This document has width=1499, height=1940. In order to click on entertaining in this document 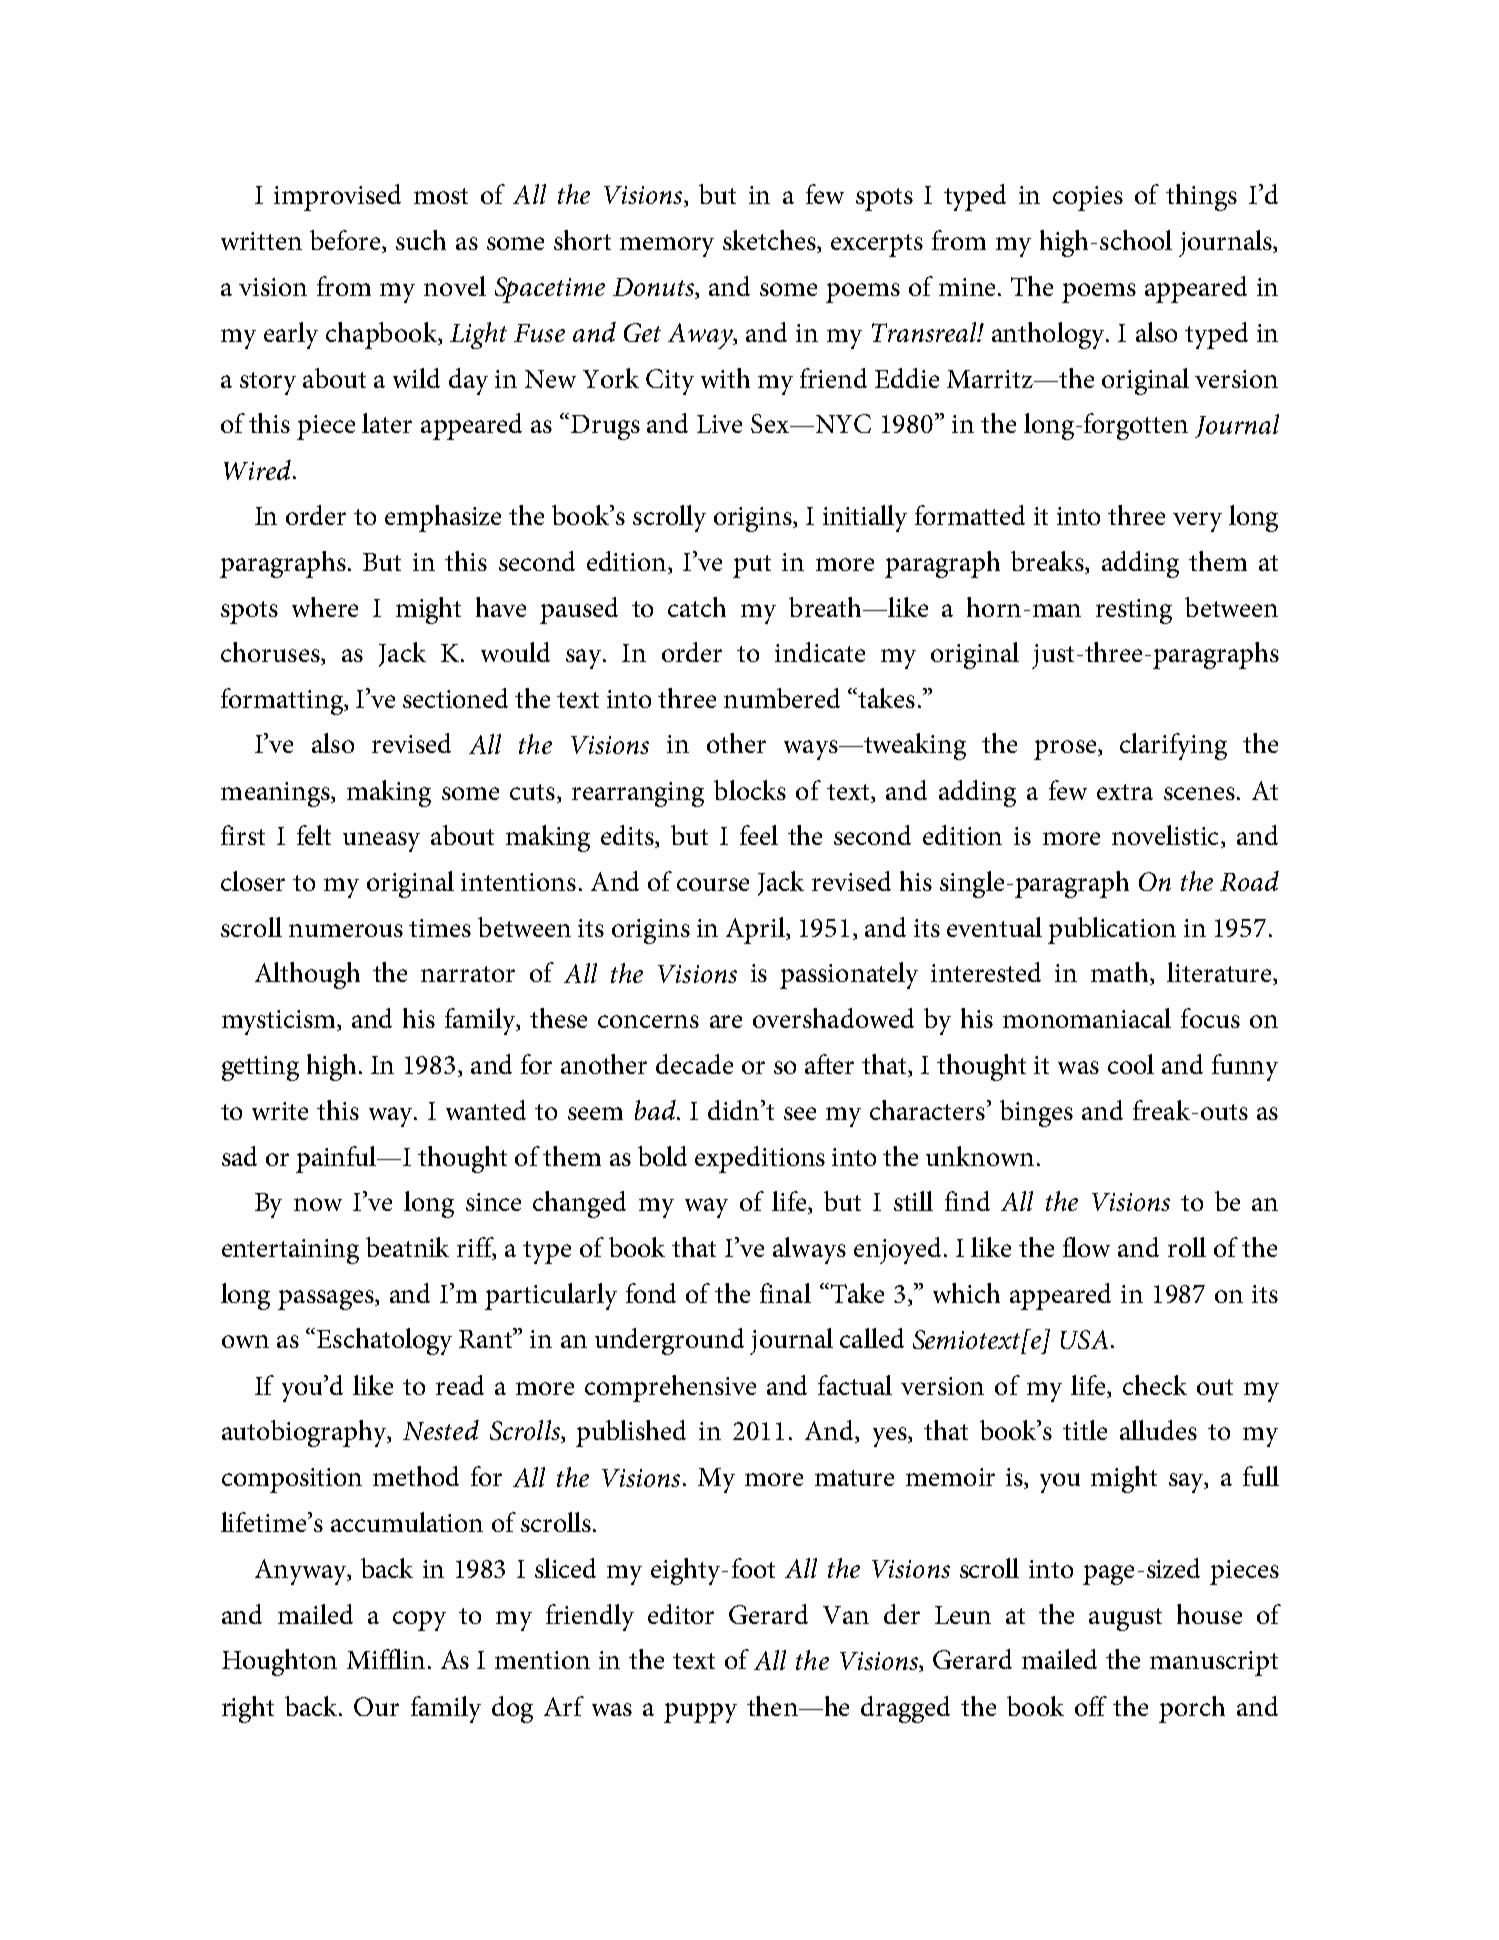, I will do `click(290, 1251)`.
